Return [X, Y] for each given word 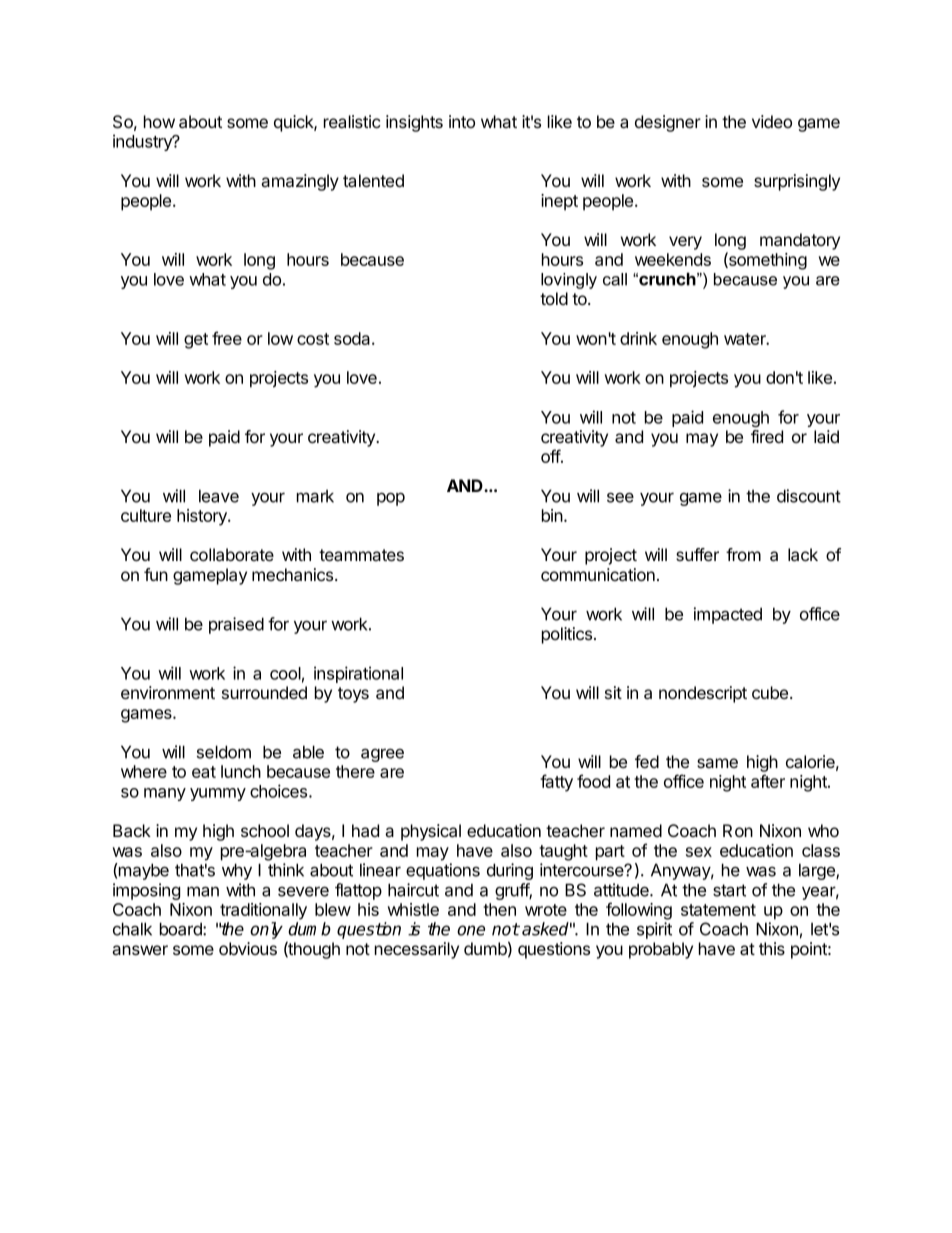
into [462, 121]
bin [552, 515]
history [203, 517]
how [159, 121]
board [182, 929]
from [743, 554]
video [772, 121]
